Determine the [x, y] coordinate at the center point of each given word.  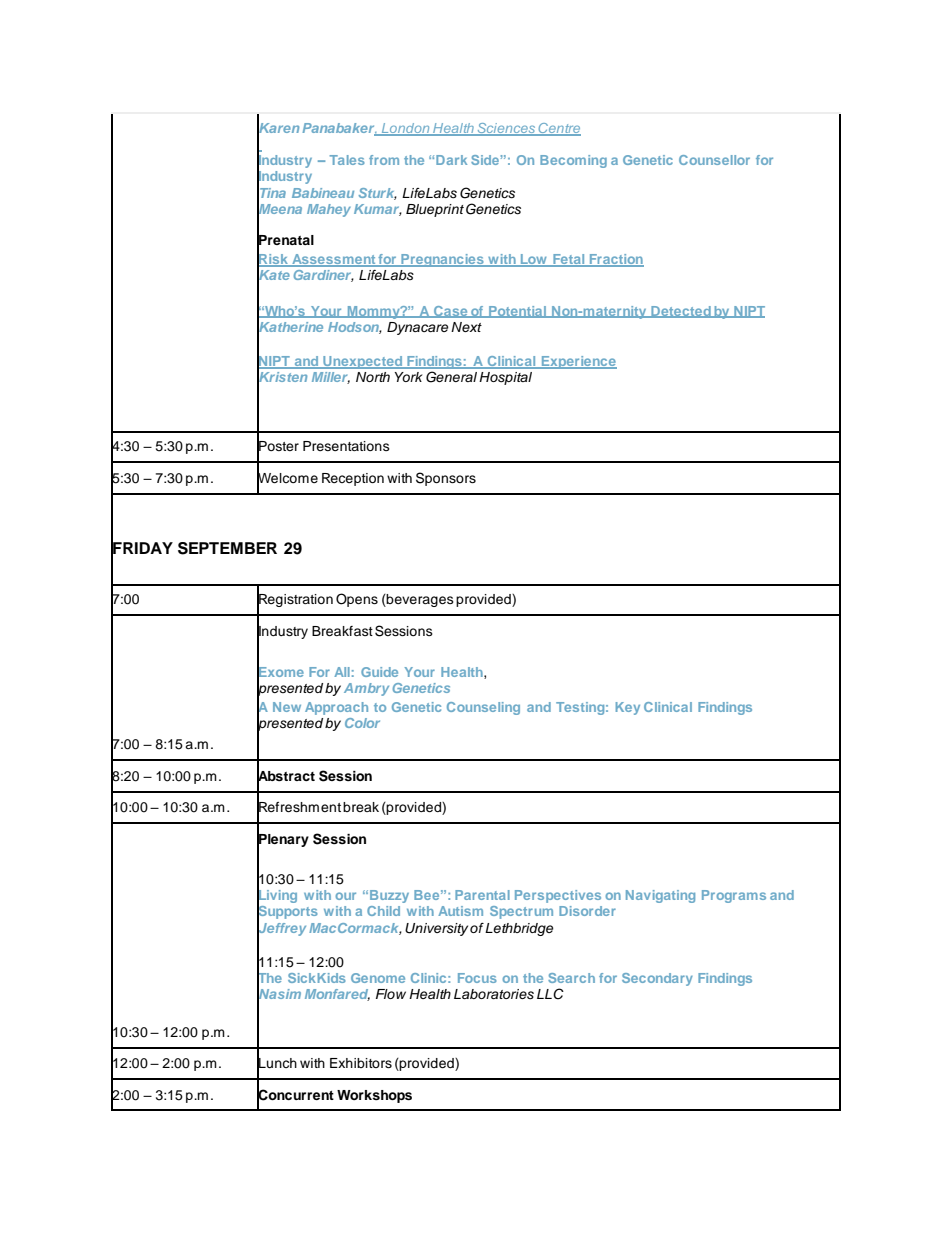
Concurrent [295, 1094]
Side [485, 160]
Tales [347, 160]
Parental [482, 895]
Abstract [286, 775]
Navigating [660, 896]
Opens [357, 600]
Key [628, 708]
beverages [419, 600]
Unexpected [363, 362]
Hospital [505, 378]
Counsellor [714, 160]
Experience [578, 362]
